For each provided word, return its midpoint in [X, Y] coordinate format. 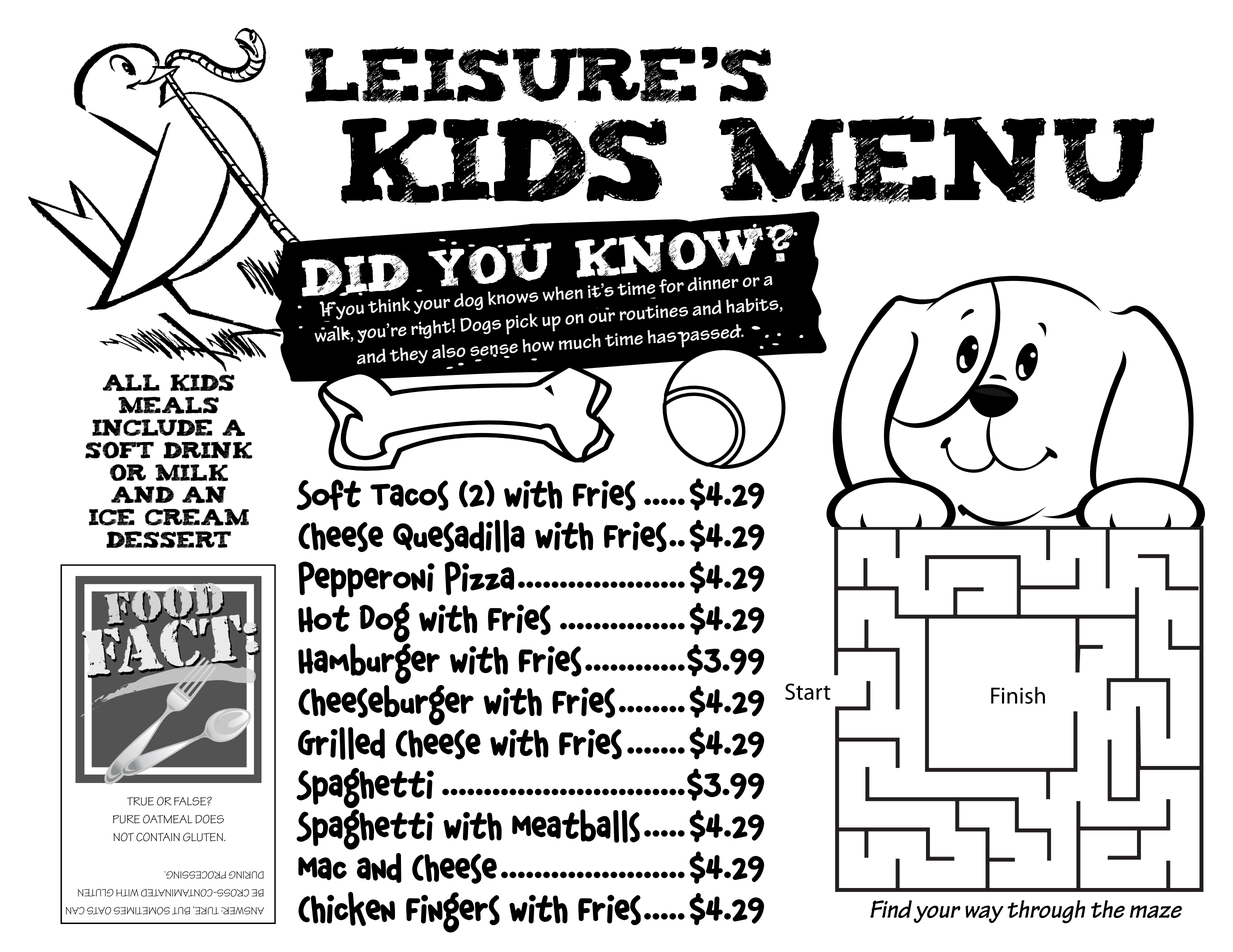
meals [168, 405]
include [152, 427]
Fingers [453, 912]
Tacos [409, 495]
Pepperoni [366, 579]
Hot [324, 619]
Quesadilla [459, 536]
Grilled [341, 743]
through [1046, 912]
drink [207, 450]
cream [197, 517]
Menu [936, 159]
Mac [322, 868]
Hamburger [370, 663]
